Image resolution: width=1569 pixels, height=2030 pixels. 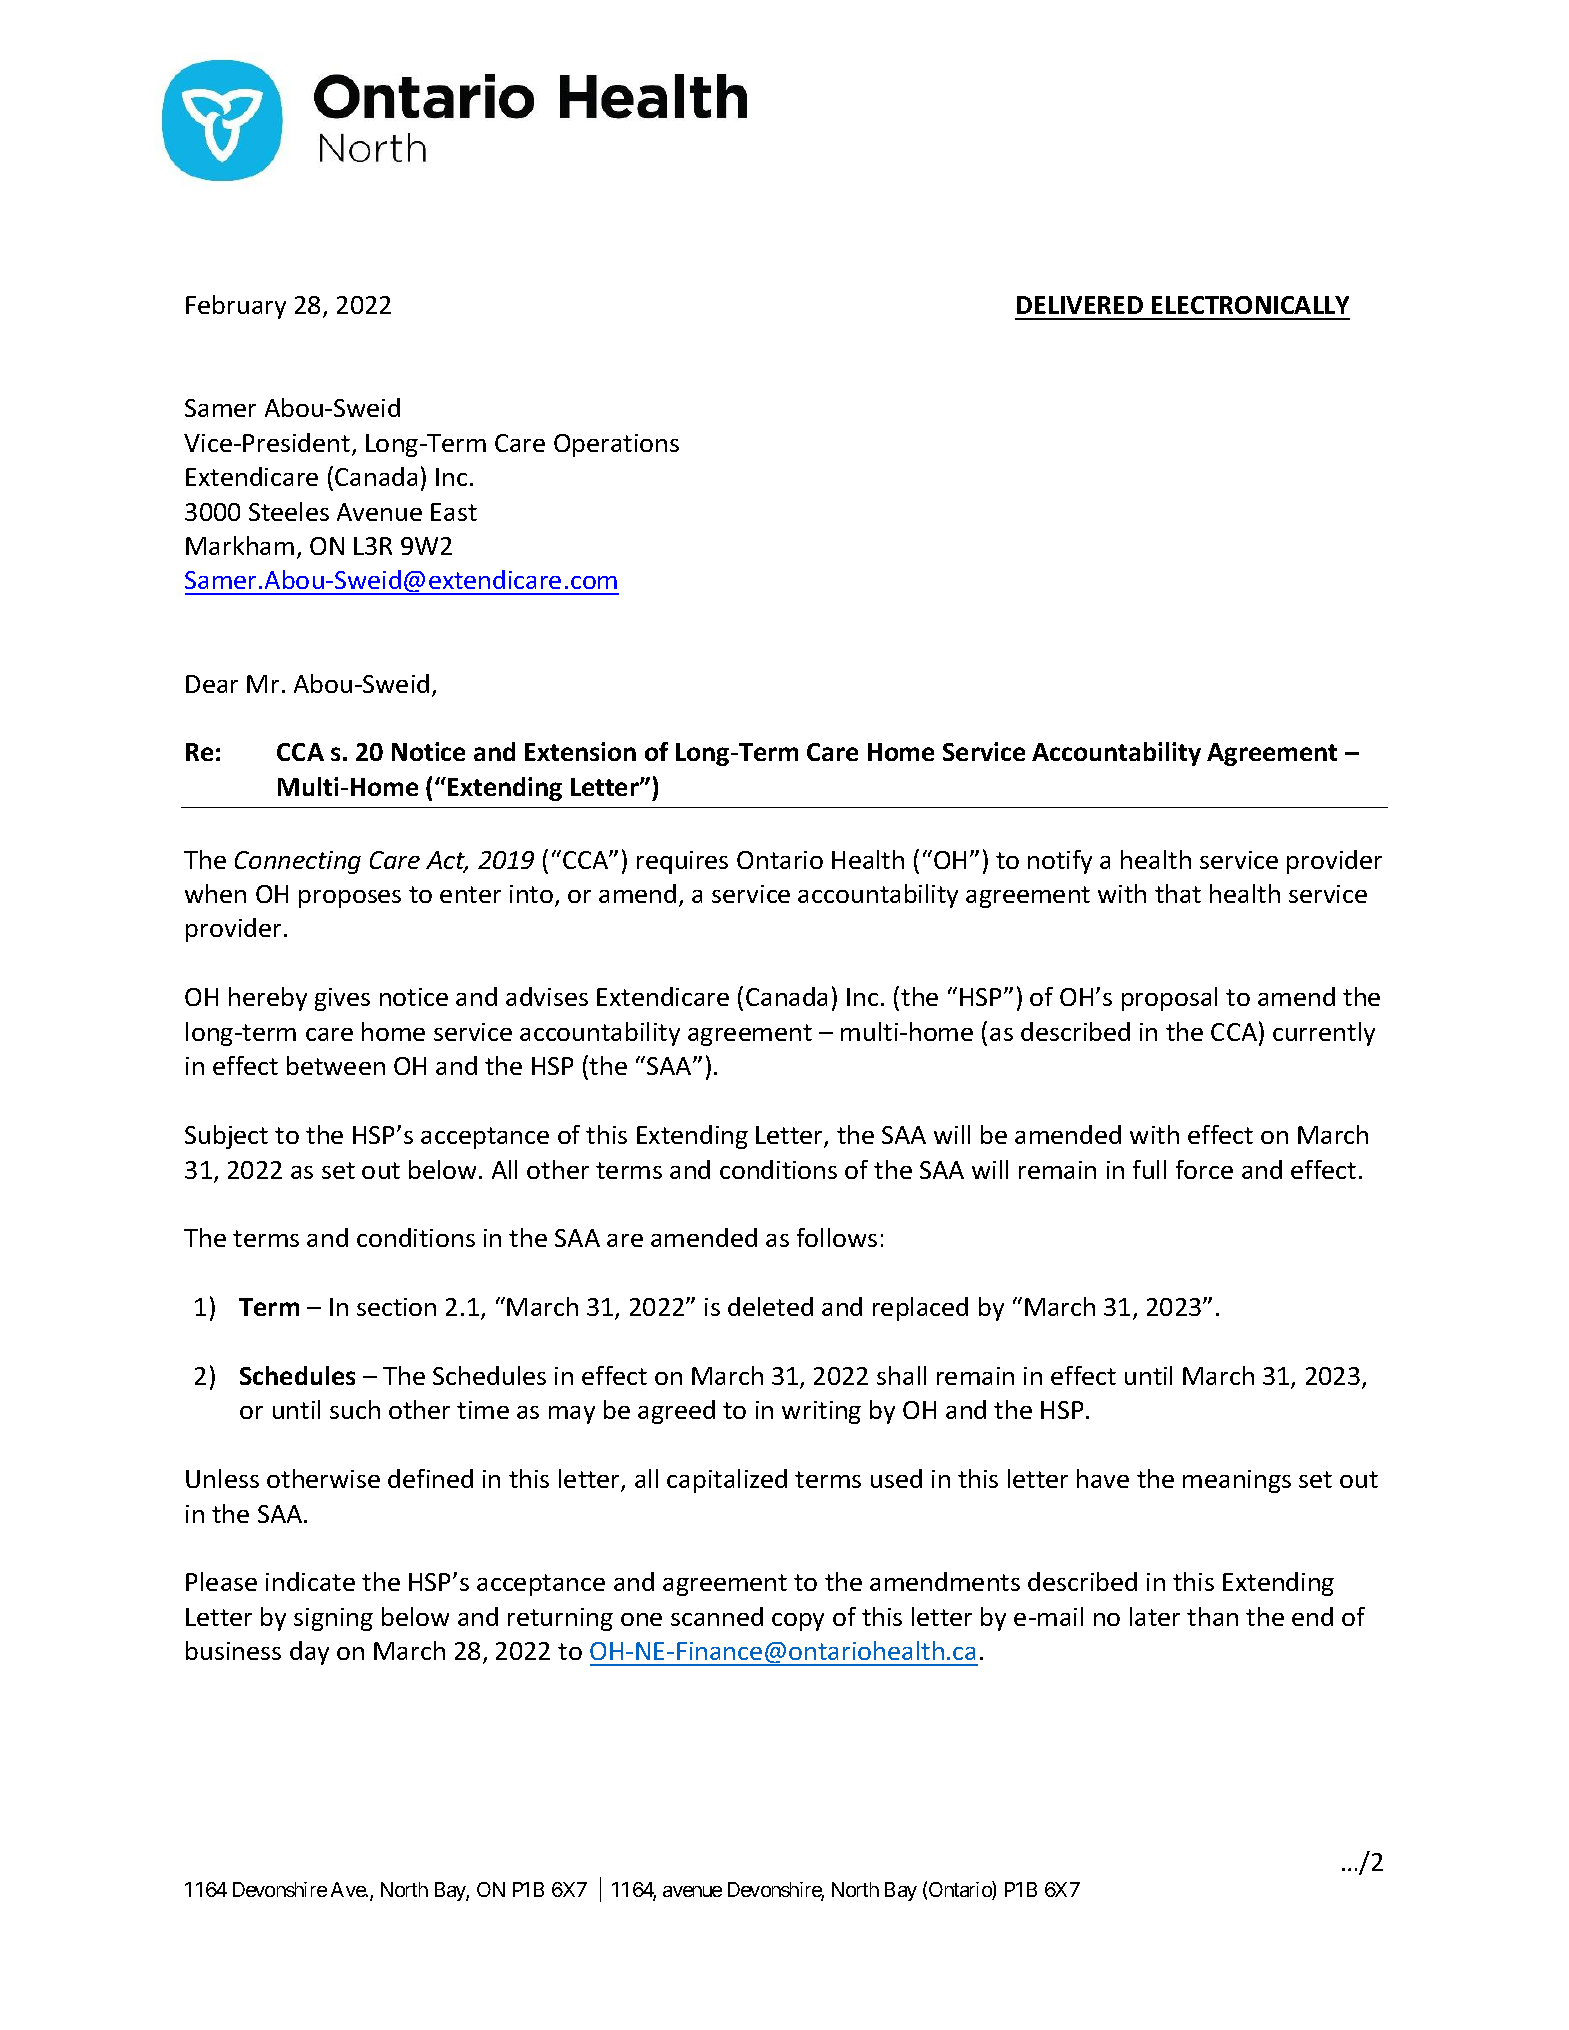 What do you see at coordinates (1250, 305) in the screenshot?
I see `ELECTRONICALLY` at bounding box center [1250, 305].
